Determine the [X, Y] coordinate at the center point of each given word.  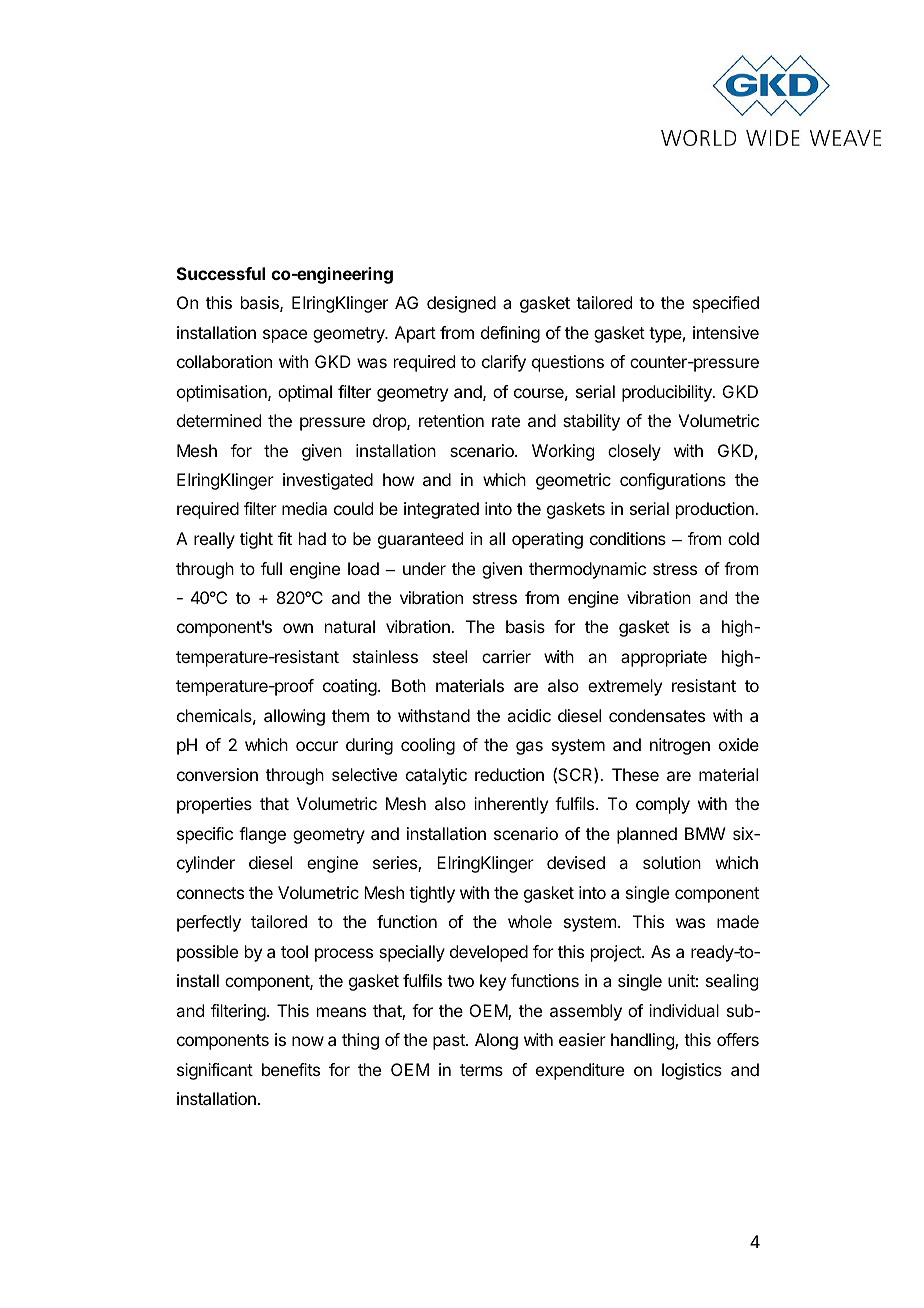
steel [450, 656]
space [285, 336]
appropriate [664, 658]
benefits [291, 1069]
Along [496, 1041]
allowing [294, 717]
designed [461, 304]
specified [726, 304]
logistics [692, 1071]
